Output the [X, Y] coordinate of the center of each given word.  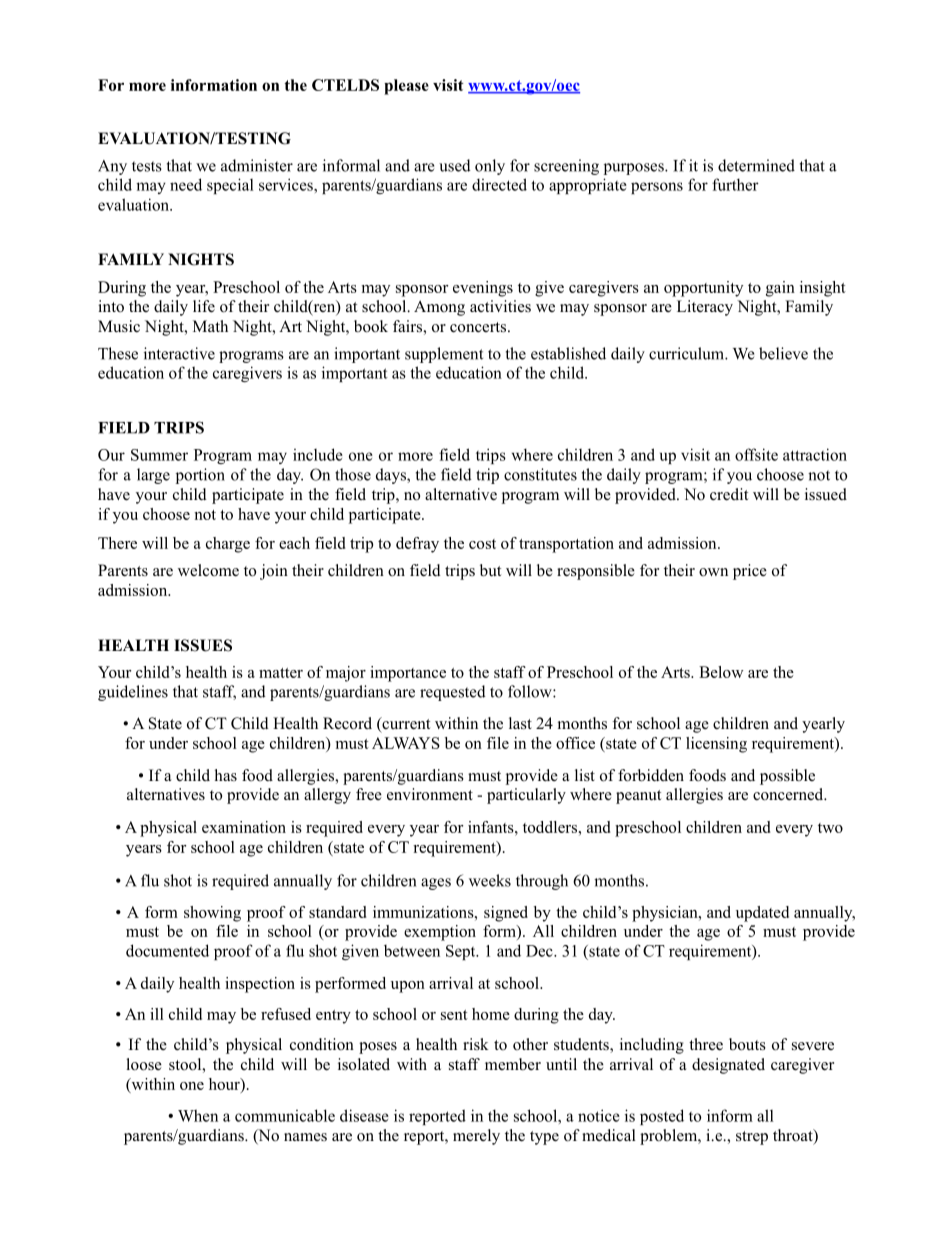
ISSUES [203, 645]
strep [752, 1138]
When [198, 1115]
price [750, 572]
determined [756, 165]
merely [476, 1137]
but [490, 570]
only [490, 167]
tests [147, 166]
